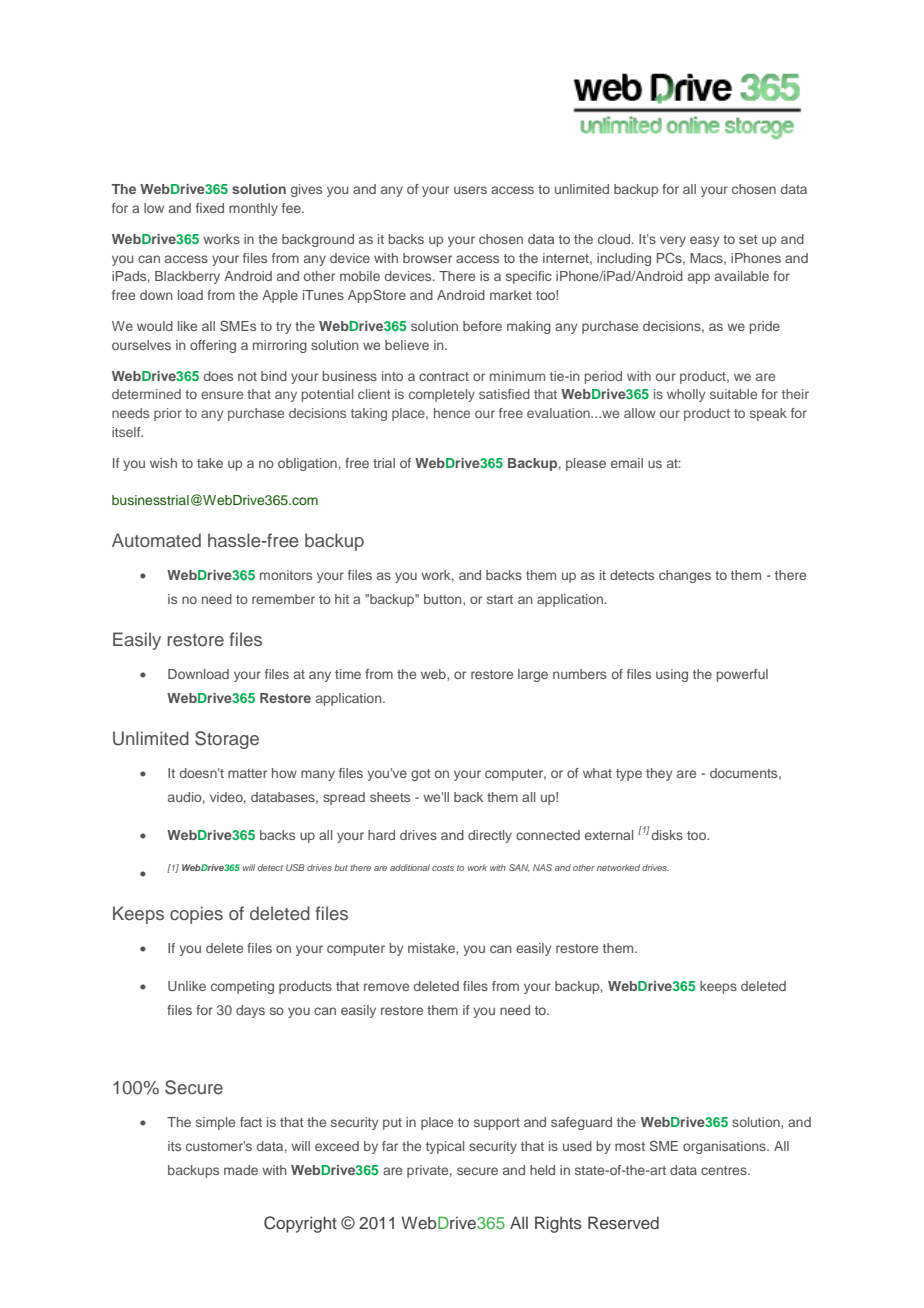 This screenshot has width=924, height=1308. I want to click on speak, so click(768, 414).
